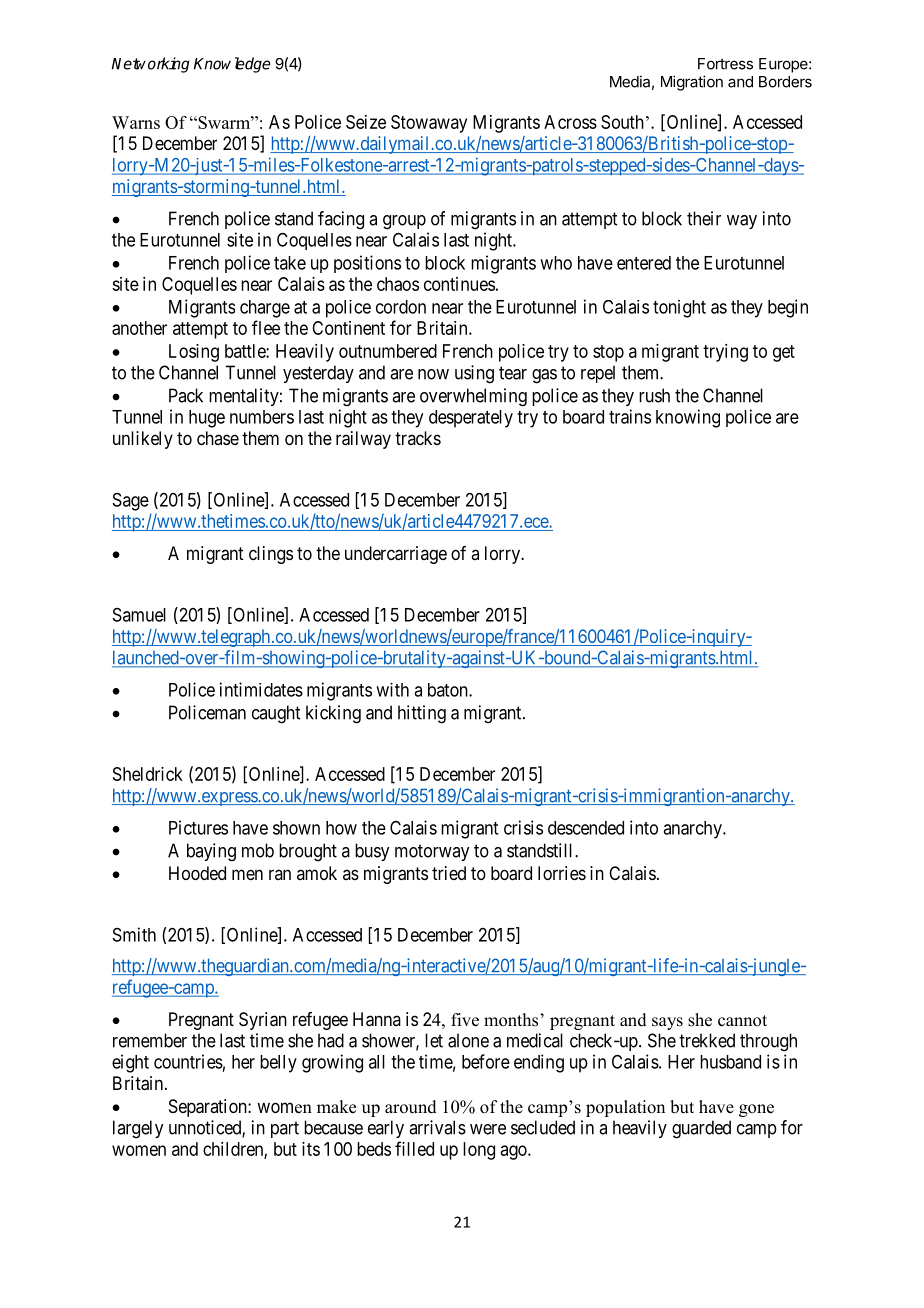 Image resolution: width=924 pixels, height=1308 pixels. I want to click on Stowaway, so click(429, 124).
